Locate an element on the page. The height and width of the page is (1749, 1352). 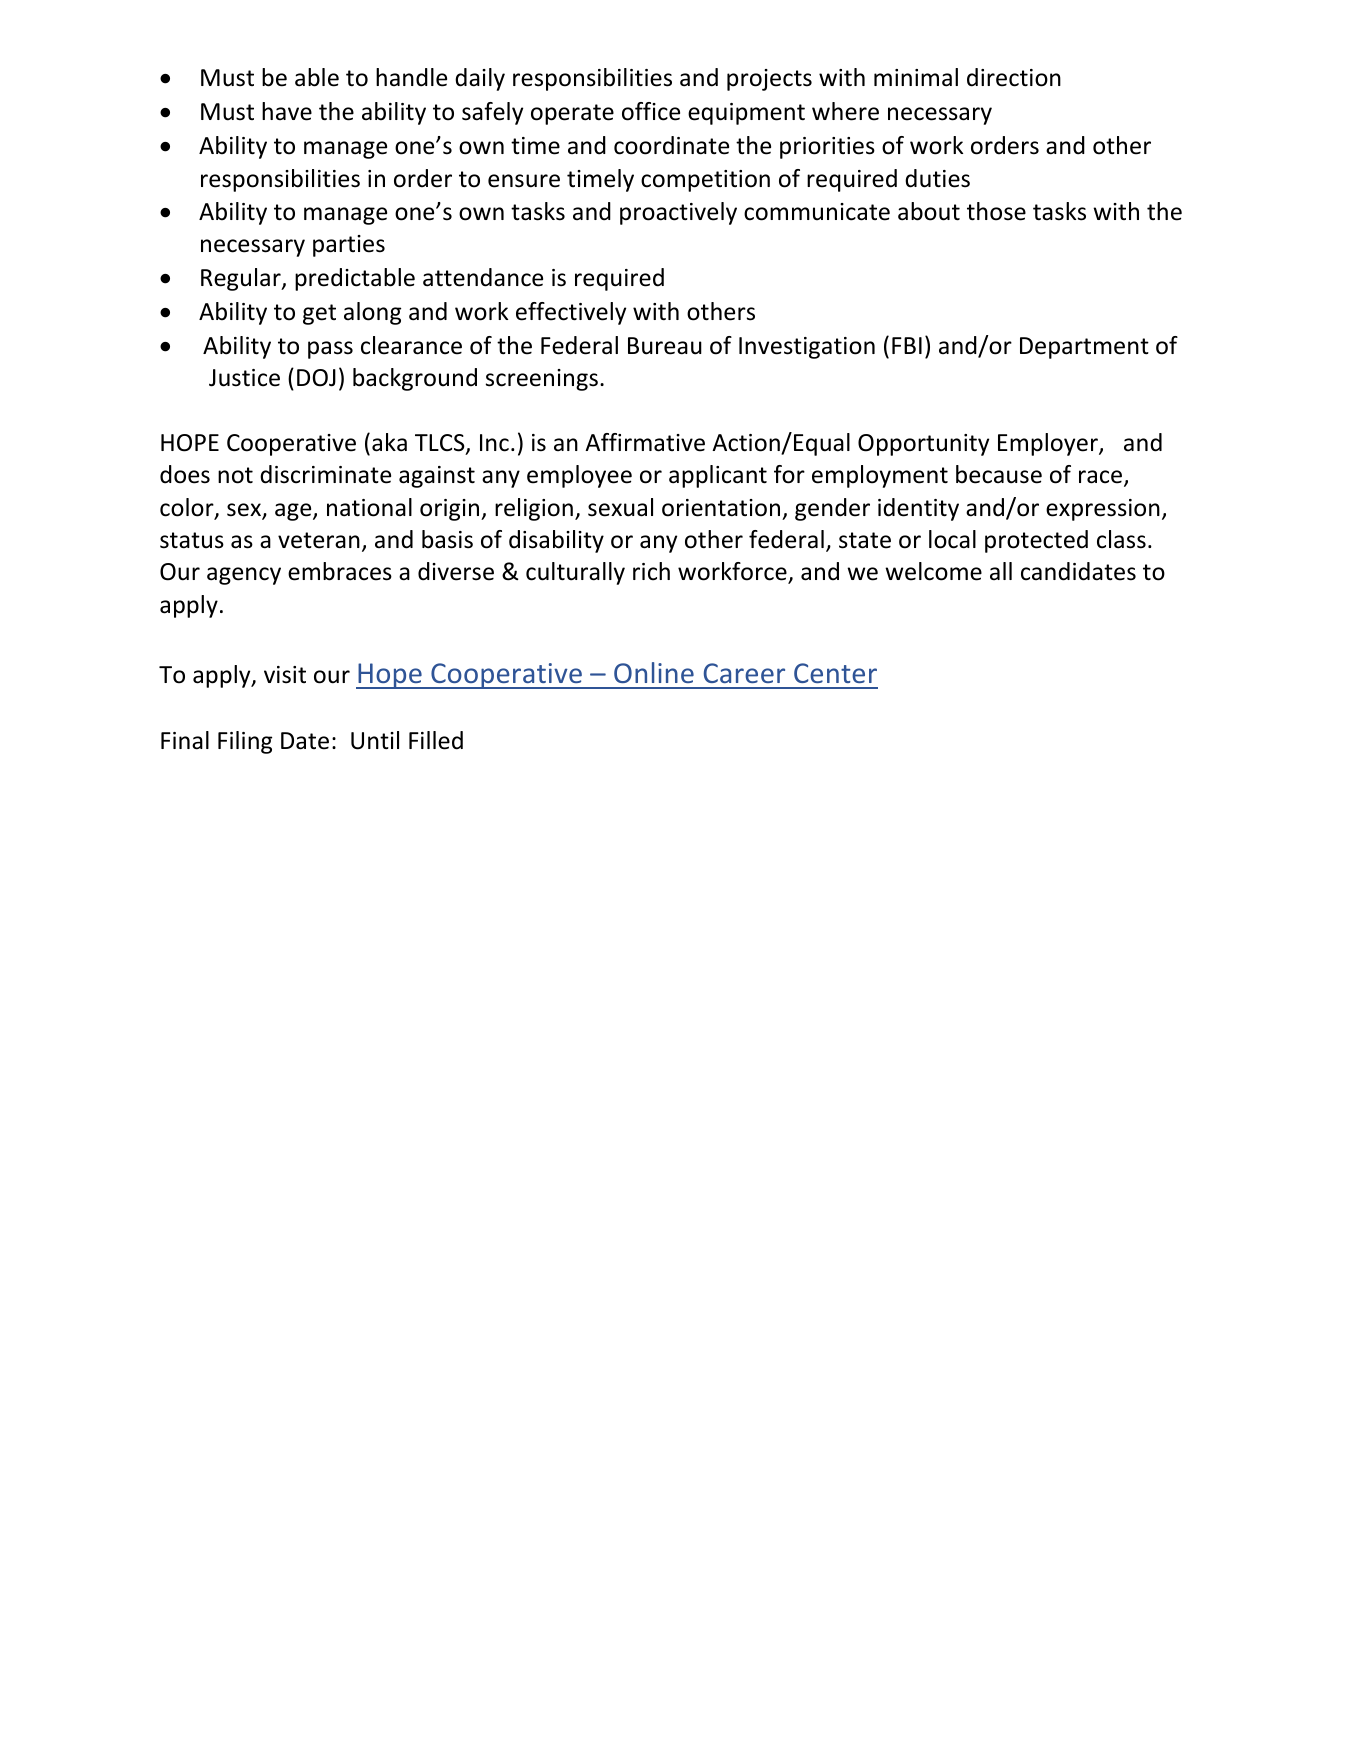
protected is located at coordinates (1036, 541).
